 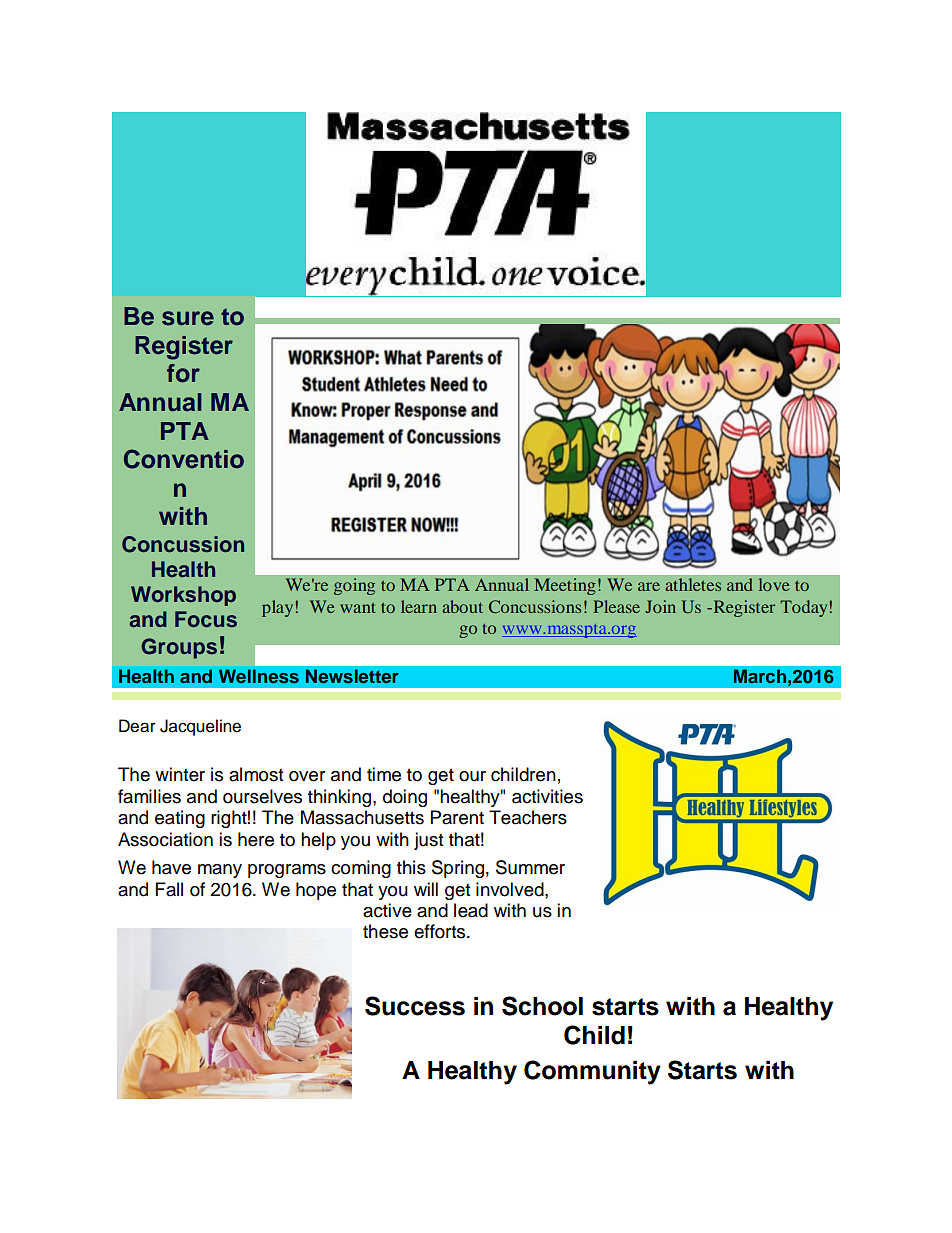 I want to click on Newsletter, so click(x=352, y=676).
